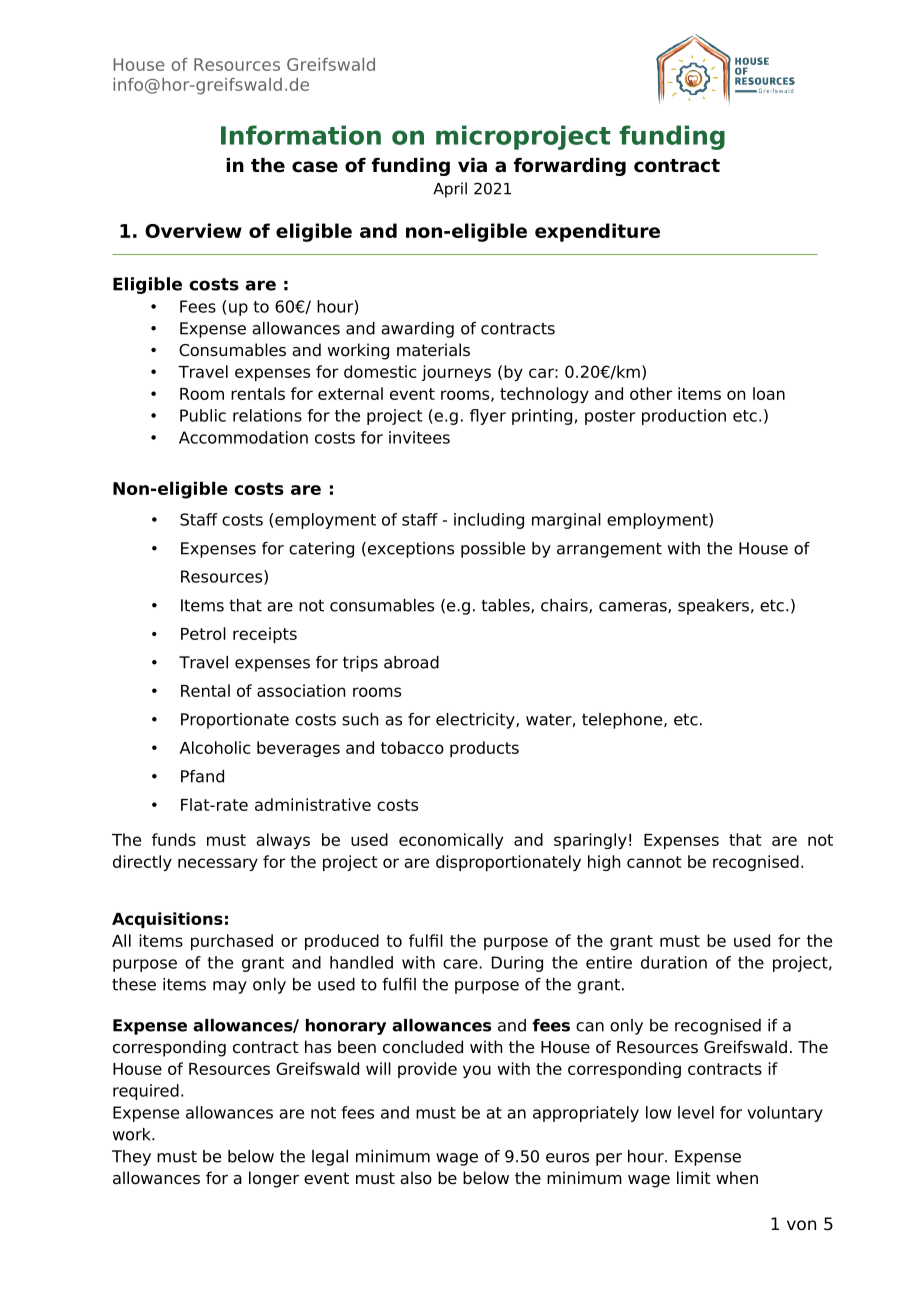 Image resolution: width=924 pixels, height=1308 pixels. Describe the element at coordinates (416, 1178) in the document. I see `also` at that location.
